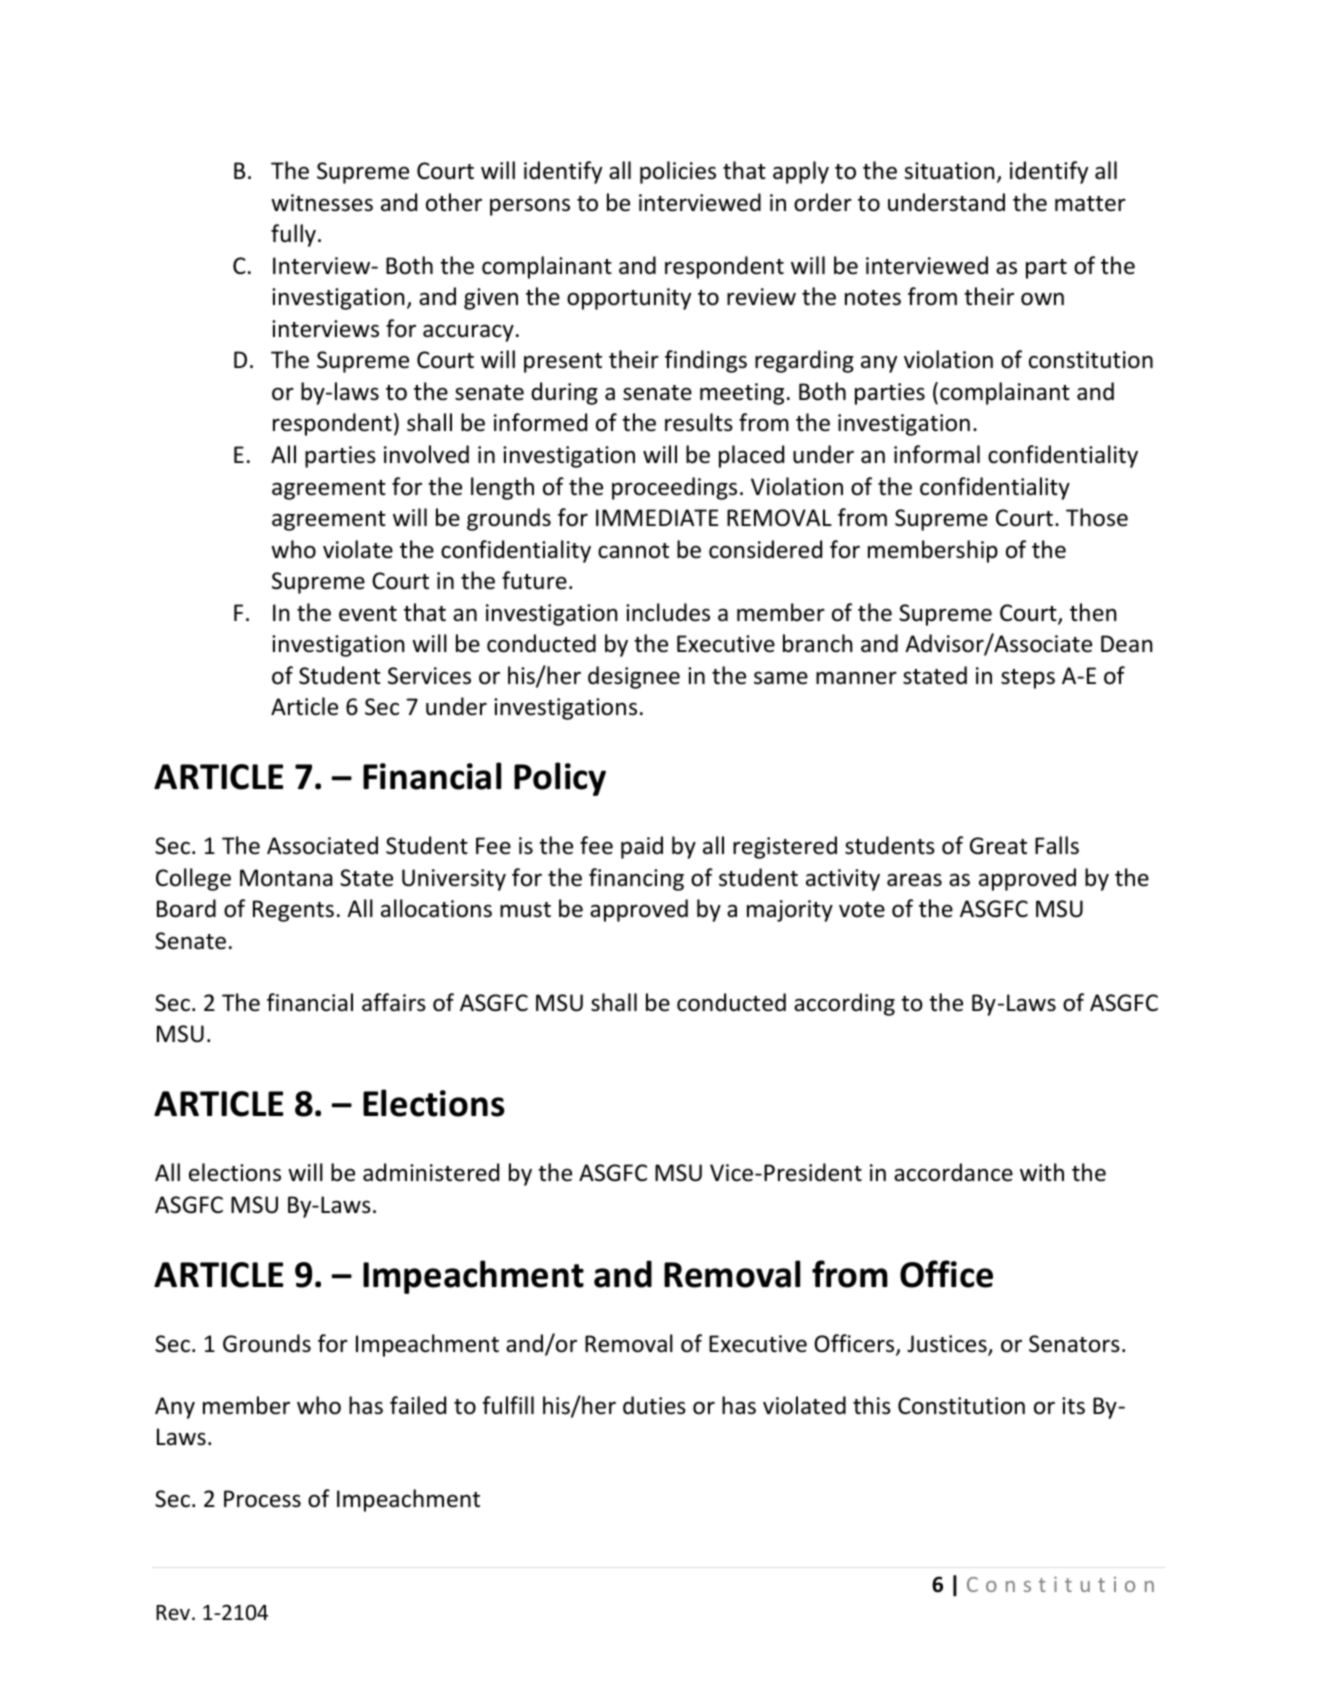 Image resolution: width=1317 pixels, height=1705 pixels. I want to click on witnesses, so click(322, 203).
